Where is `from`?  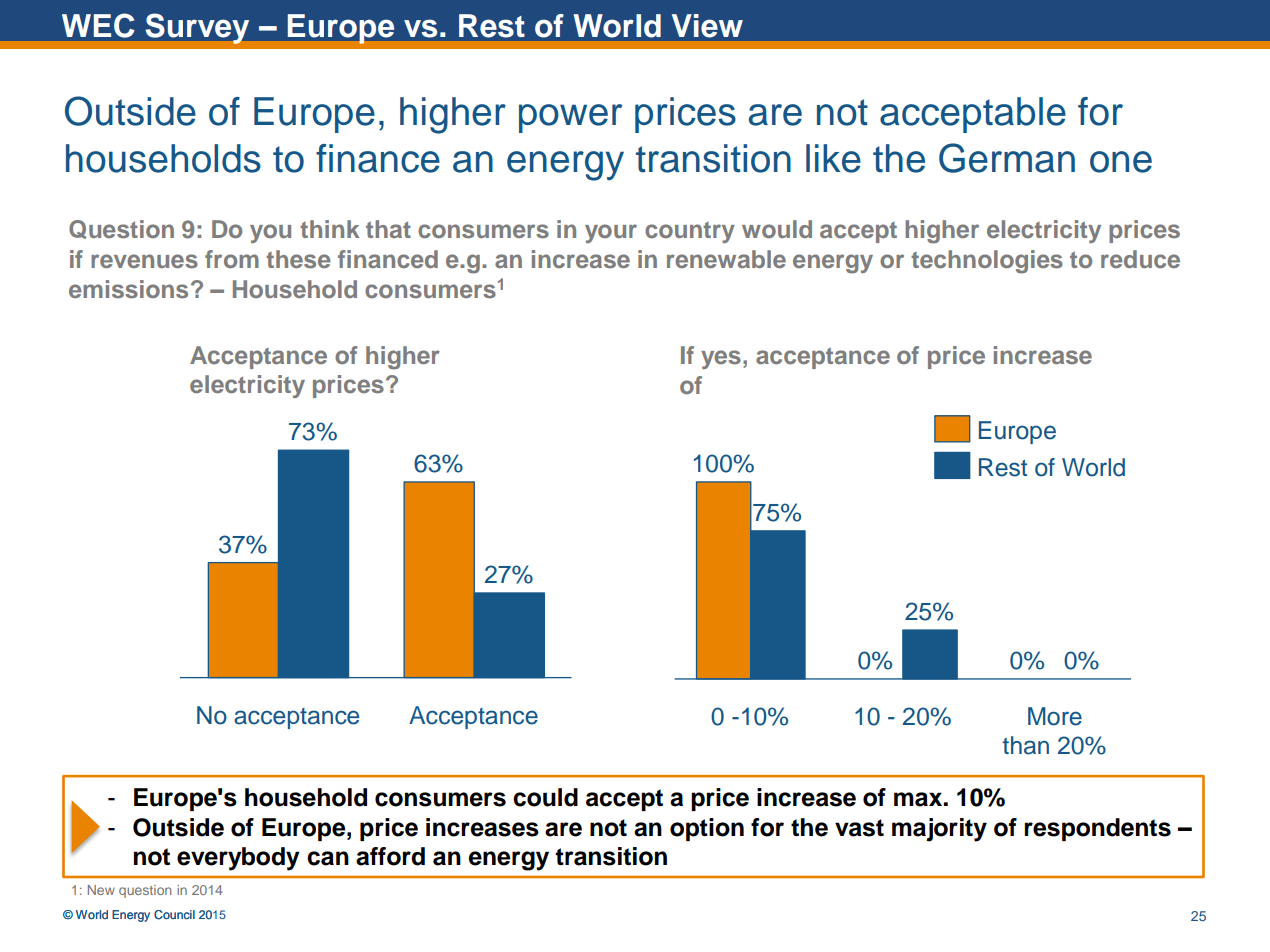 from is located at coordinates (232, 259).
